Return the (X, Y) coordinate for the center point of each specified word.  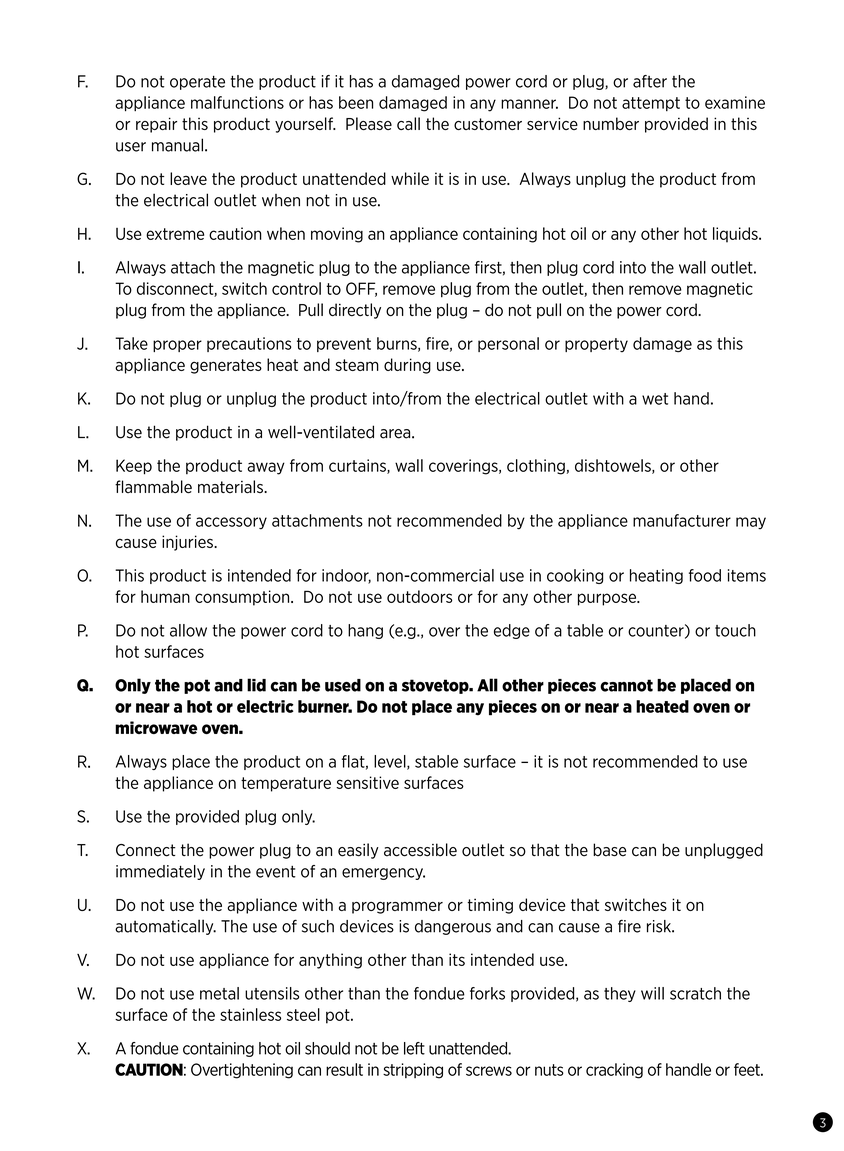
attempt (651, 104)
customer (488, 124)
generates (226, 366)
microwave (156, 727)
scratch (695, 993)
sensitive (367, 782)
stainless (250, 1014)
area (396, 434)
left (414, 1048)
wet (655, 399)
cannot (626, 685)
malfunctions (237, 102)
